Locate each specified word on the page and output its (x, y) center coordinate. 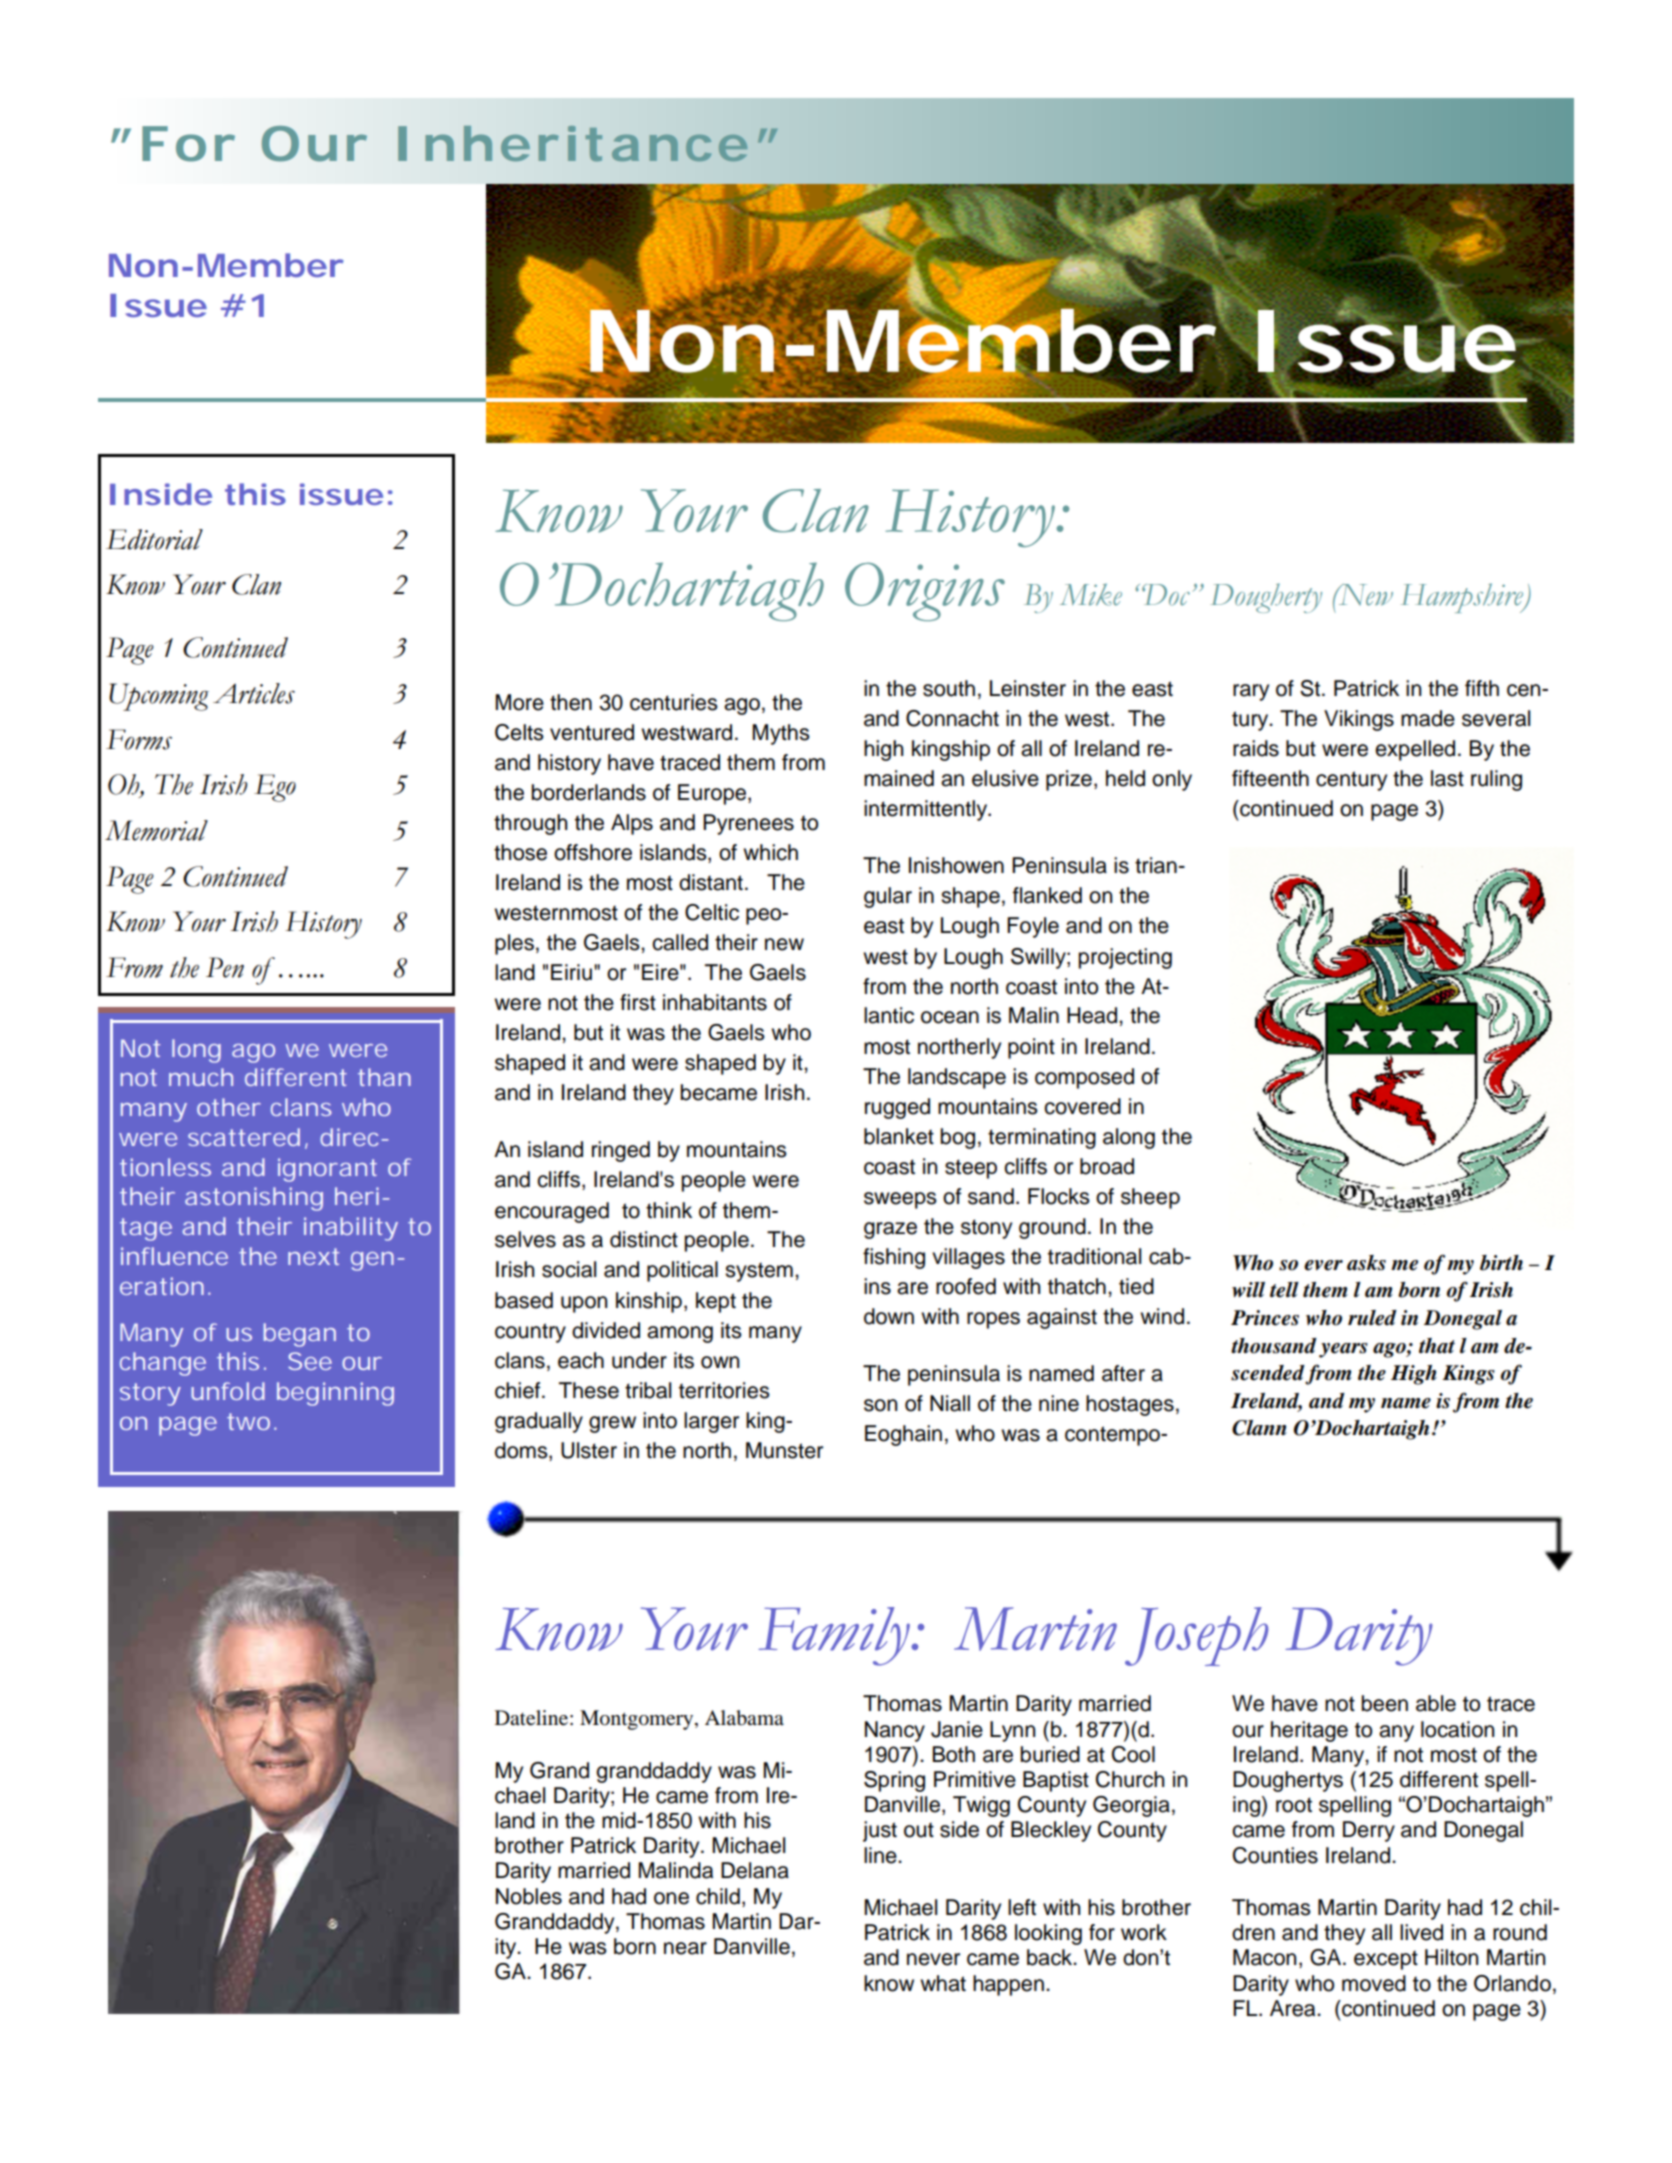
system (759, 1272)
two (248, 1421)
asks (1366, 1263)
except (1386, 1960)
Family (835, 1636)
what (943, 1983)
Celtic (712, 912)
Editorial (154, 539)
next (313, 1256)
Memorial (156, 830)
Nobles (529, 1896)
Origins (925, 592)
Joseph (1196, 1636)
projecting (1125, 958)
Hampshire (1463, 598)
